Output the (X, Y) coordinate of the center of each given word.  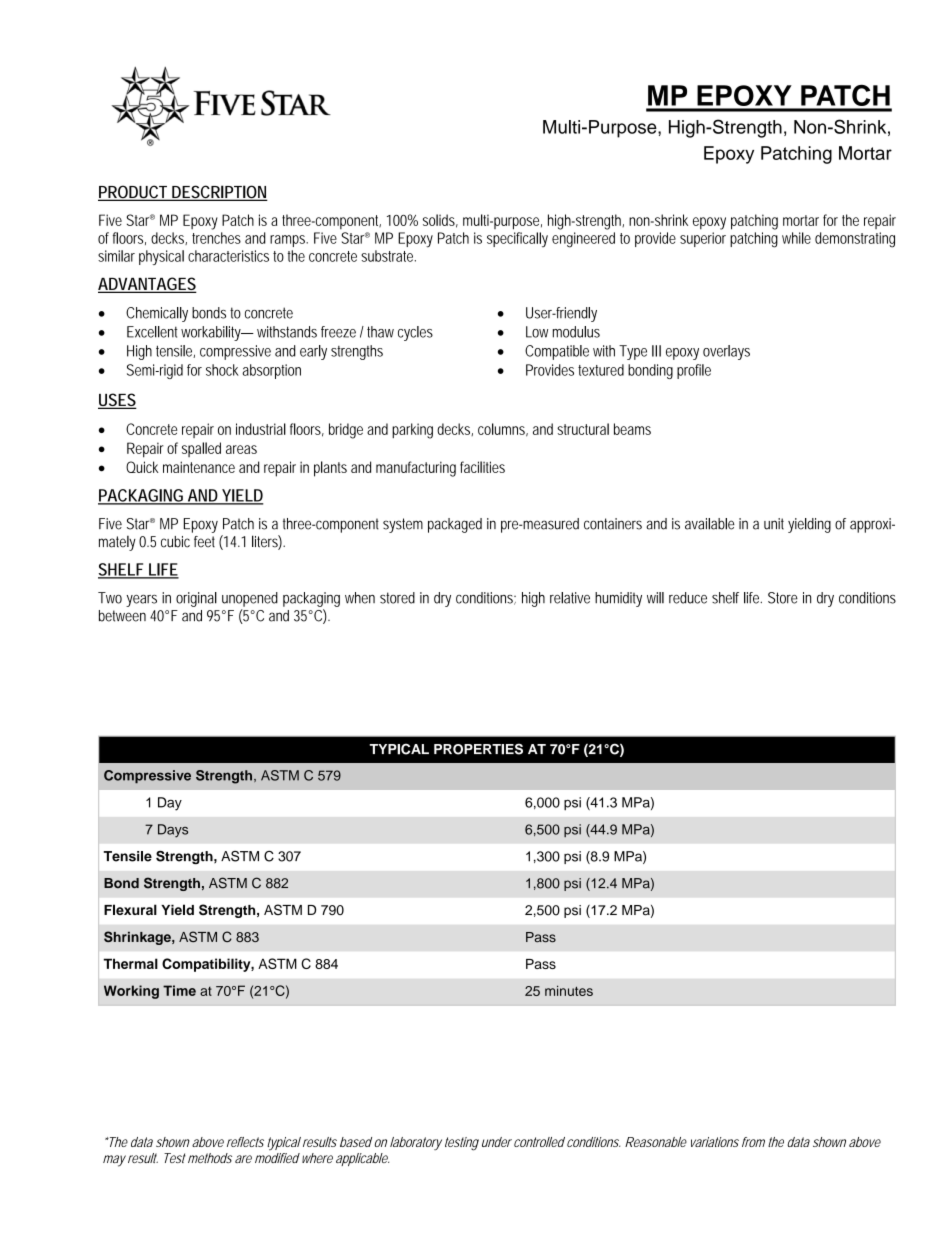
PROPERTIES (478, 749)
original (196, 599)
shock (222, 370)
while (796, 238)
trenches (216, 238)
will (655, 598)
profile (694, 371)
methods (210, 1158)
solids (440, 221)
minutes (569, 990)
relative (570, 598)
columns (503, 430)
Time (179, 990)
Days (173, 831)
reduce (688, 598)
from (753, 1142)
